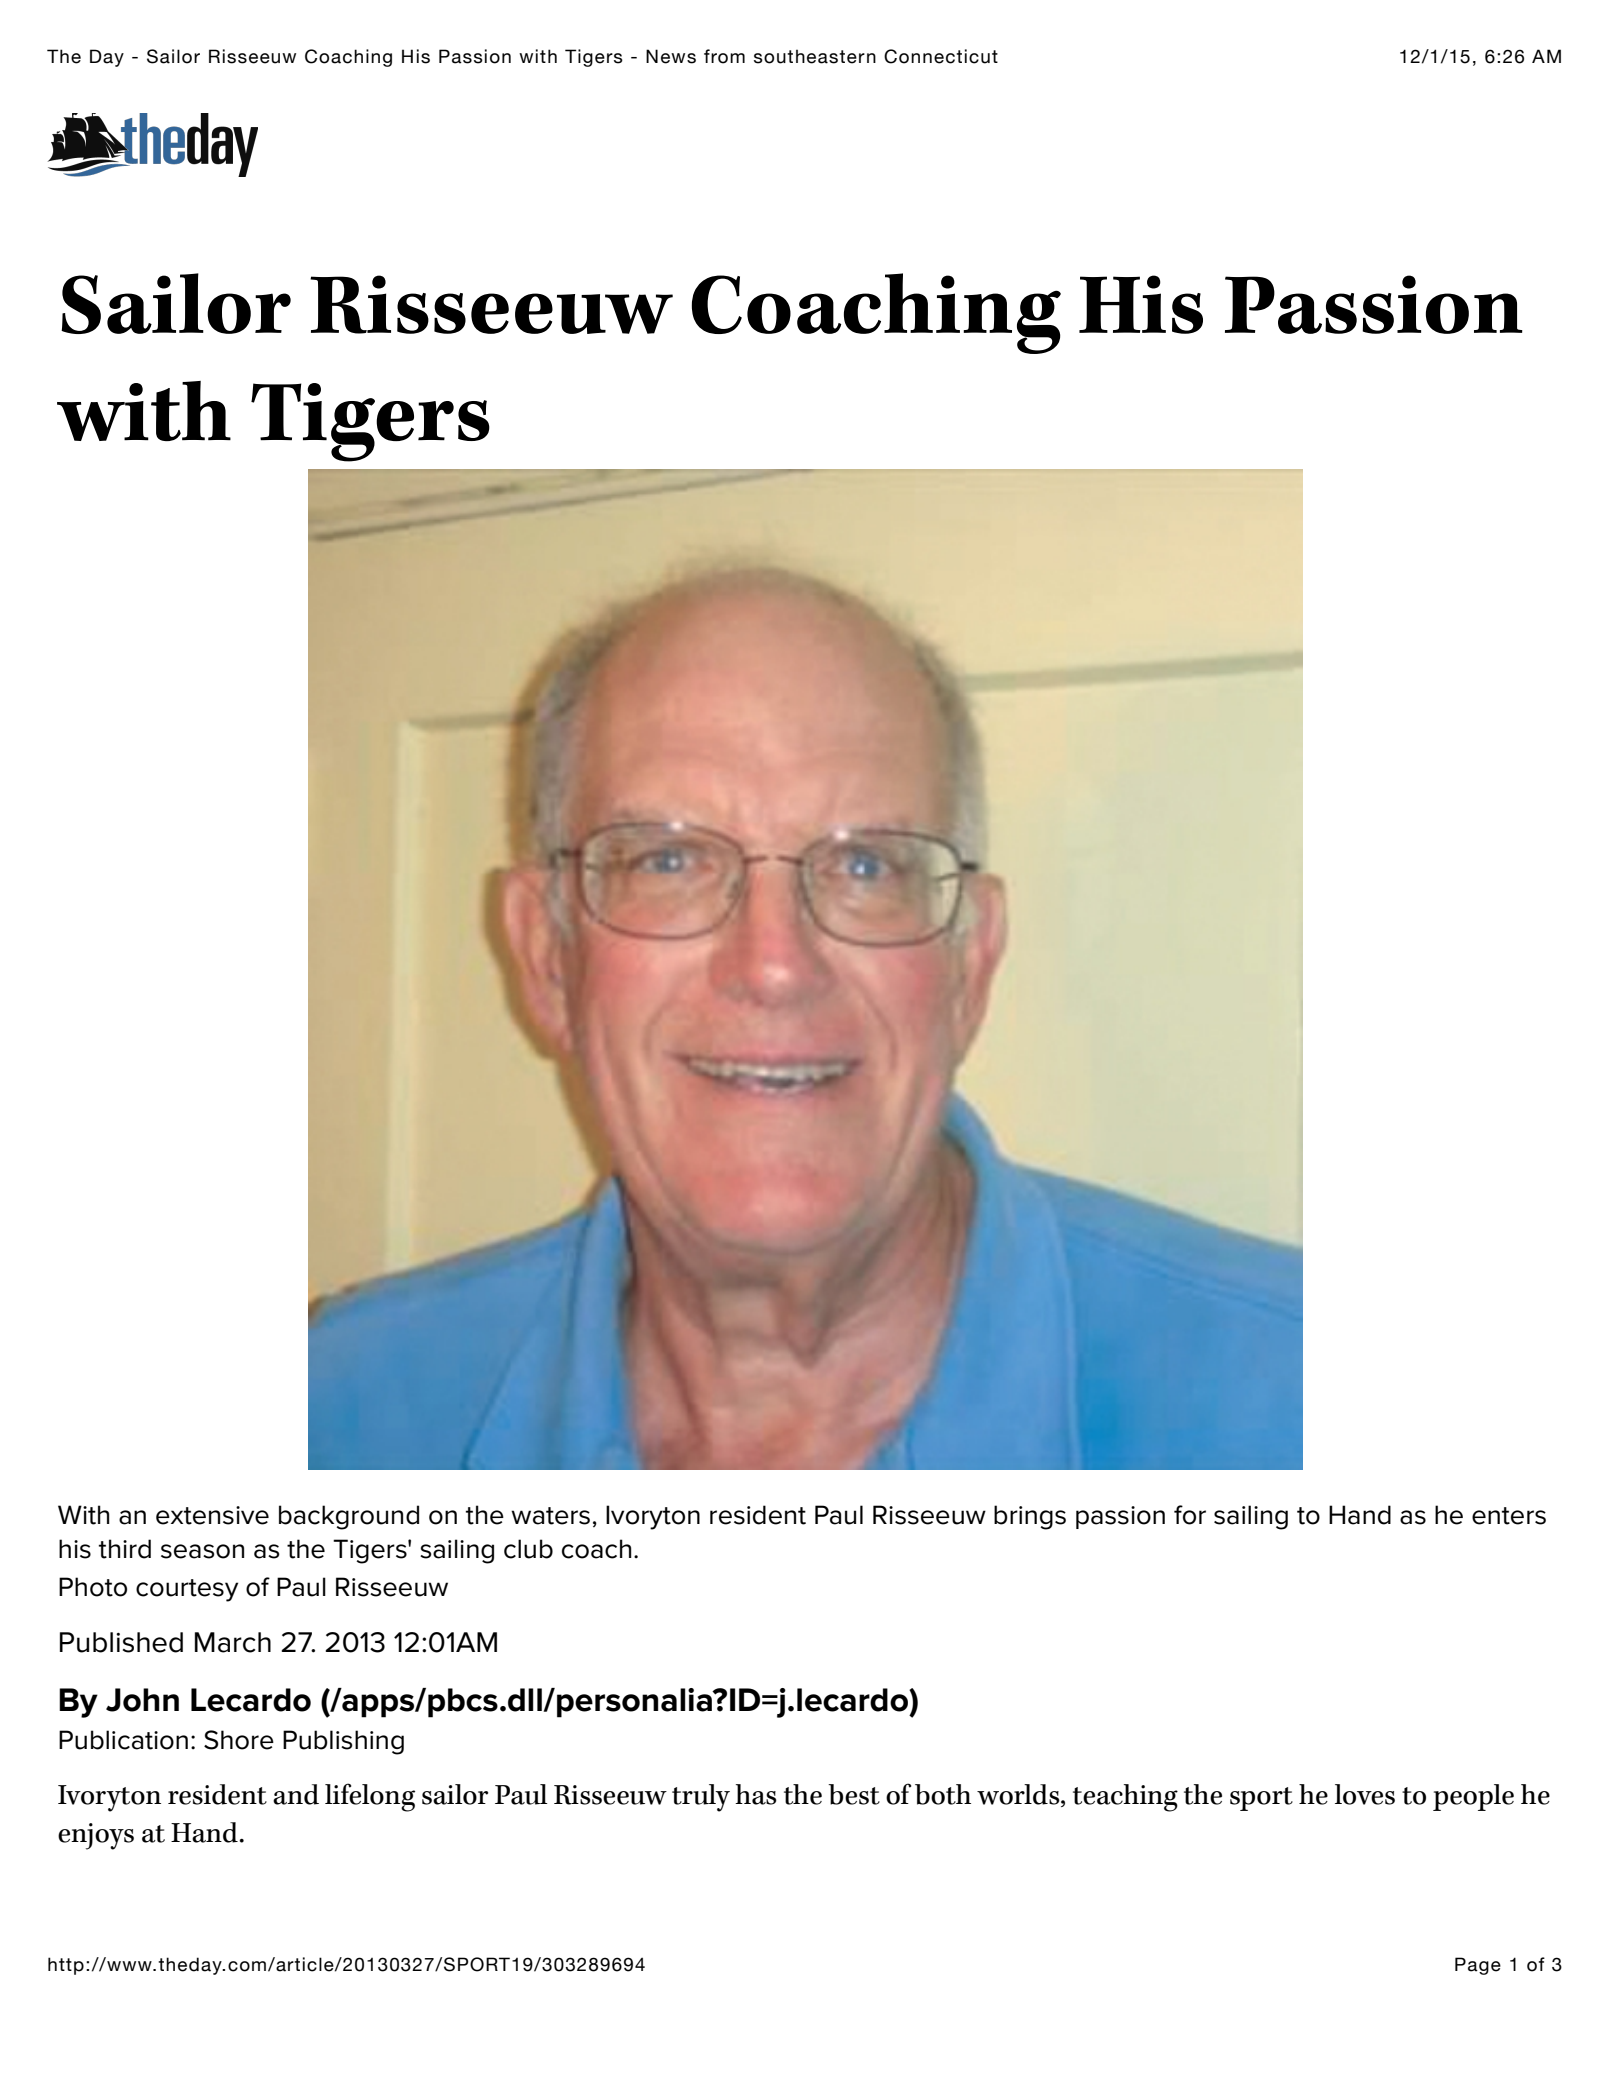 This document has width=1611, height=2084. Describe the element at coordinates (1030, 1517) in the document. I see `brings` at that location.
